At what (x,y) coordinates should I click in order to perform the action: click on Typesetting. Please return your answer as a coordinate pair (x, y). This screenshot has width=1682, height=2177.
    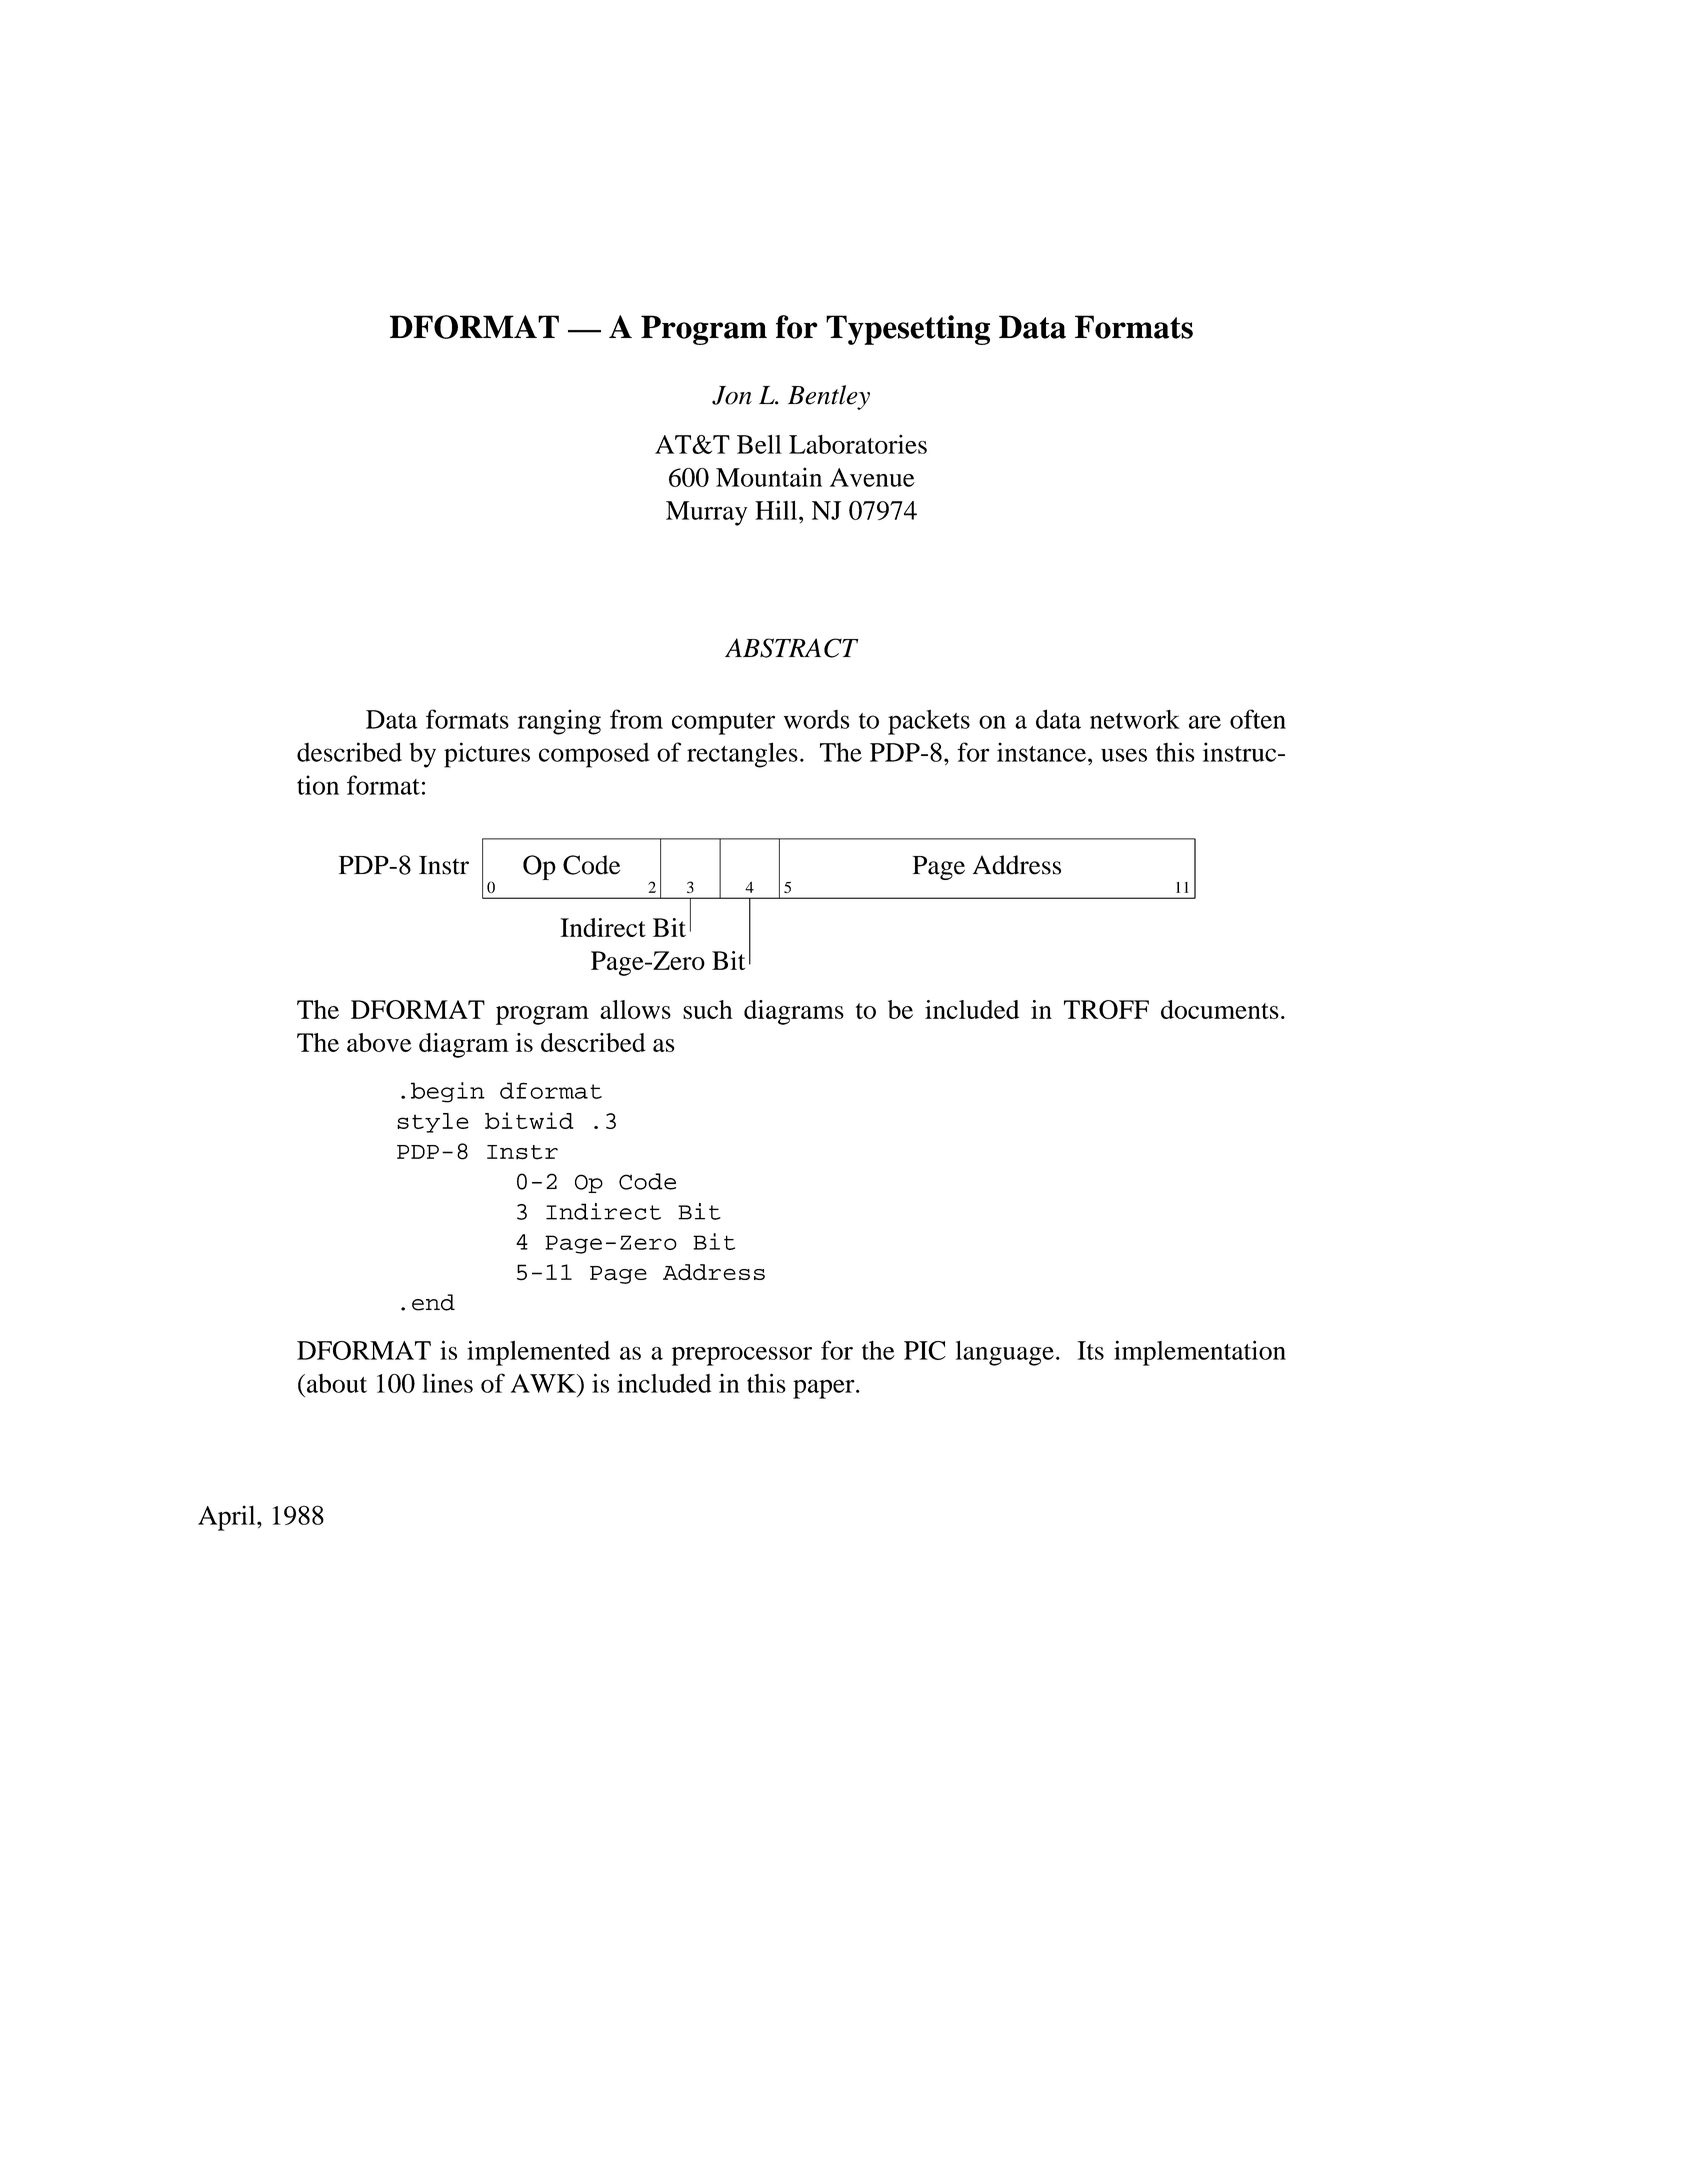
    Looking at the image, I should click on (908, 330).
